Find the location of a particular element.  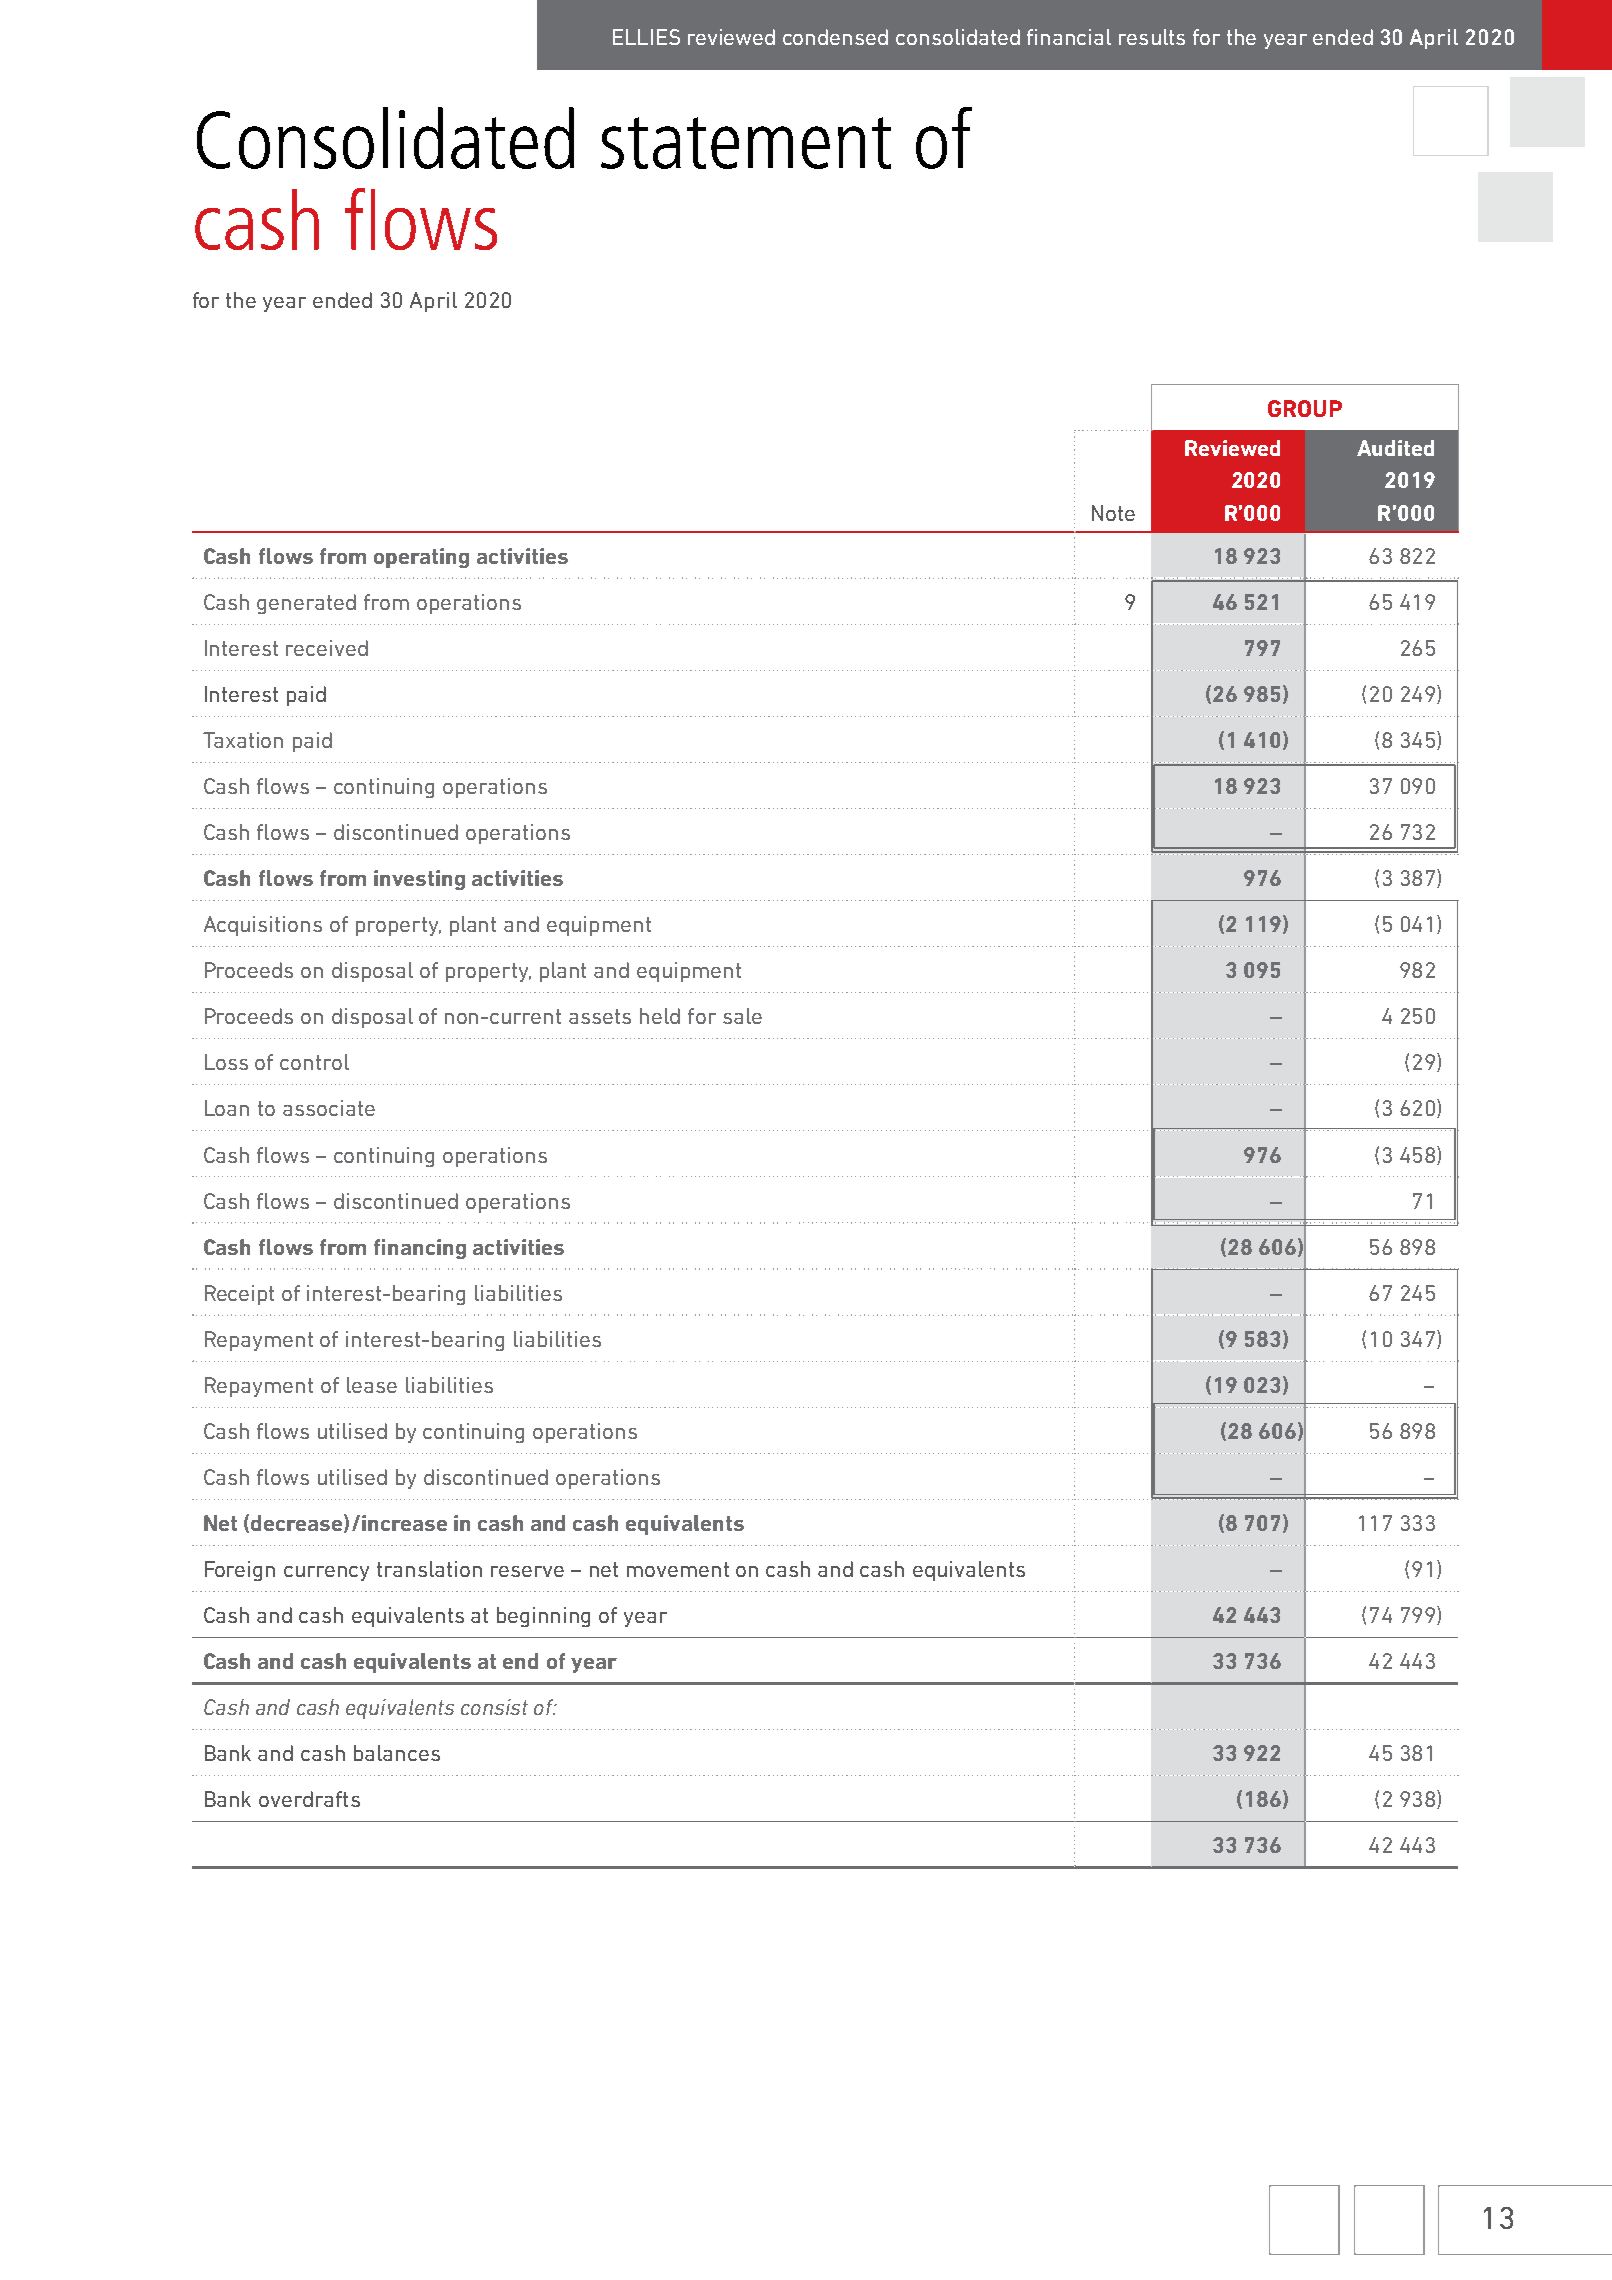

beginning is located at coordinates (543, 1617).
